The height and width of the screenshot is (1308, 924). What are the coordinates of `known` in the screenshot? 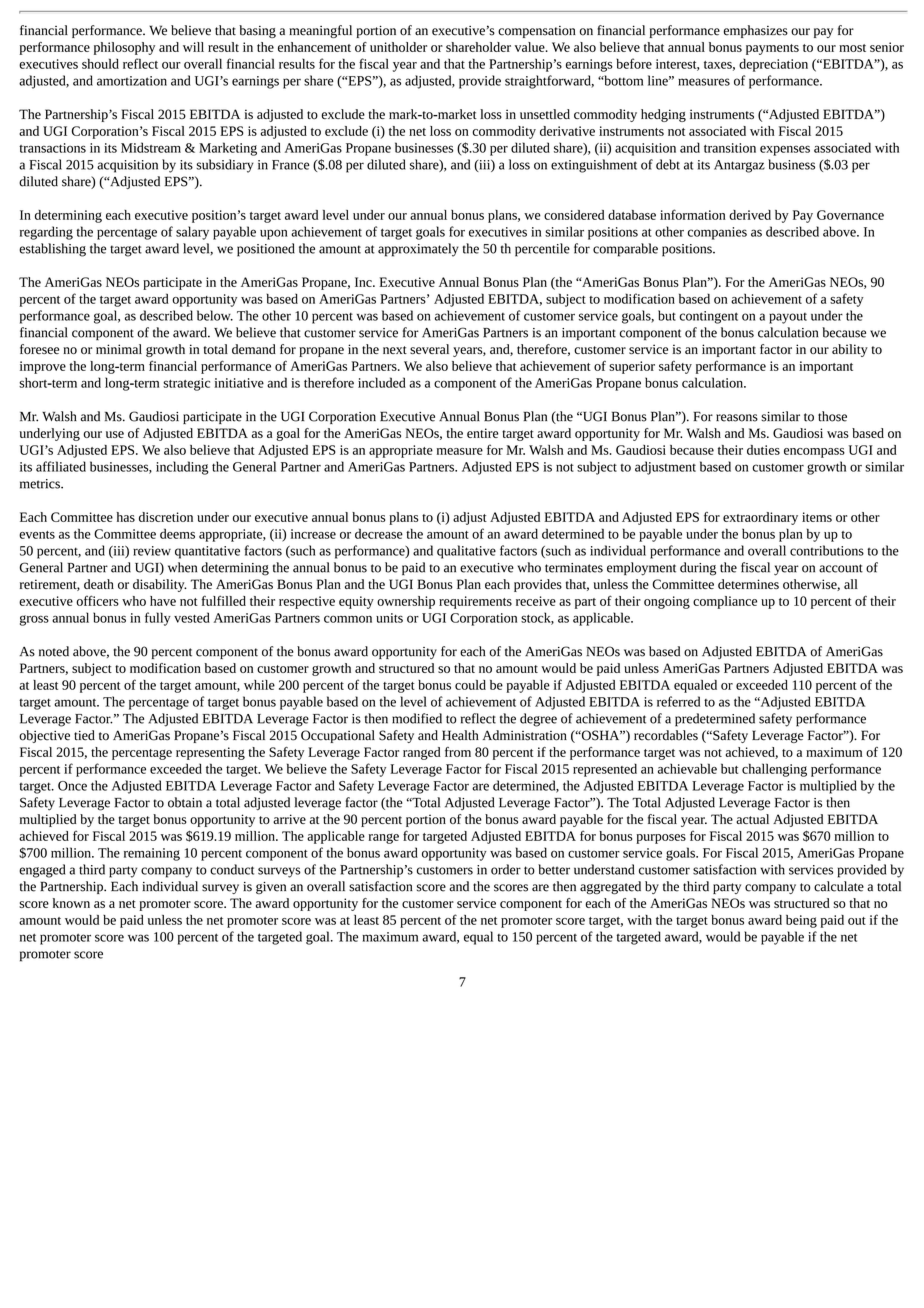 It's located at (71, 903).
